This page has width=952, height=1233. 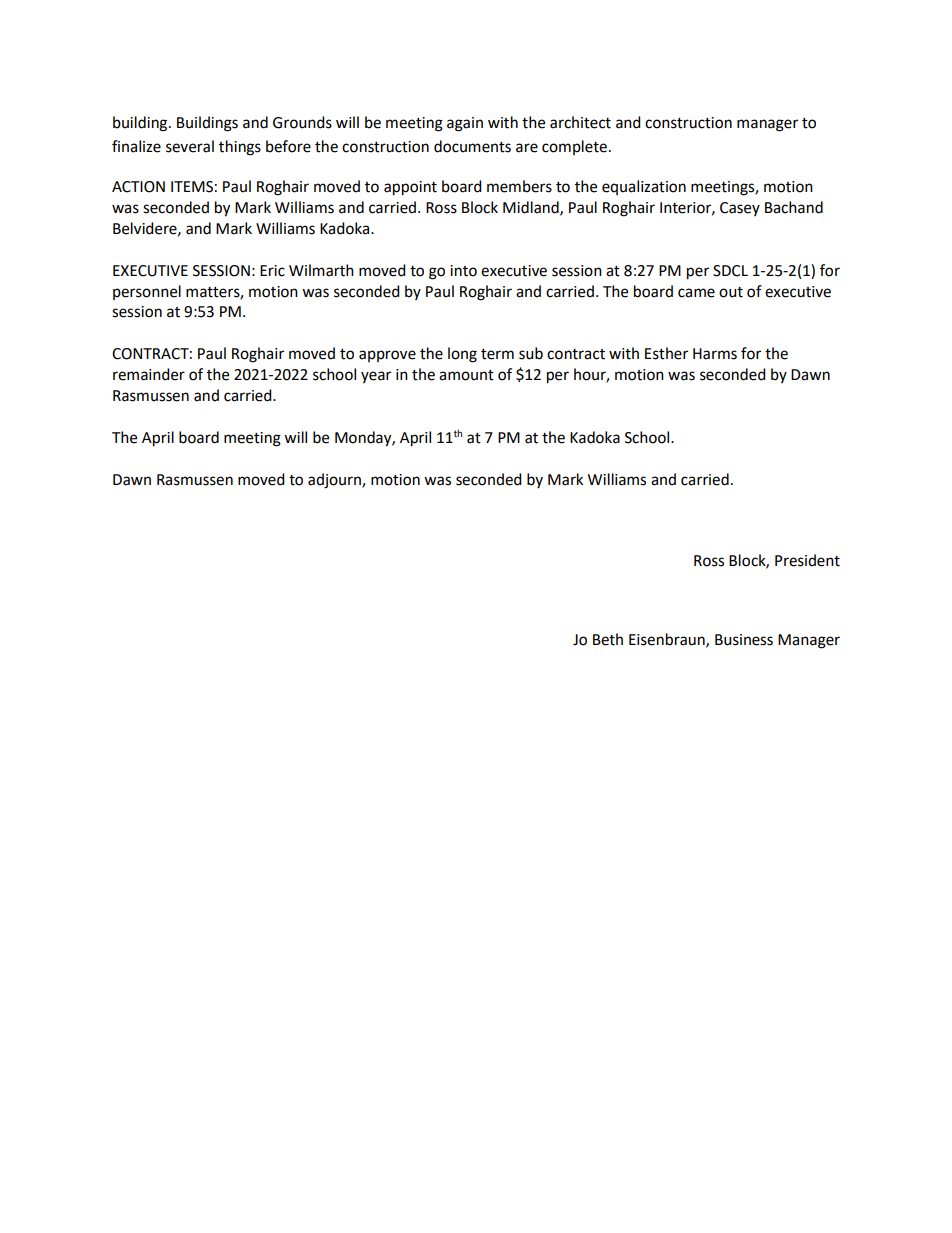 What do you see at coordinates (807, 560) in the page?
I see `President` at bounding box center [807, 560].
